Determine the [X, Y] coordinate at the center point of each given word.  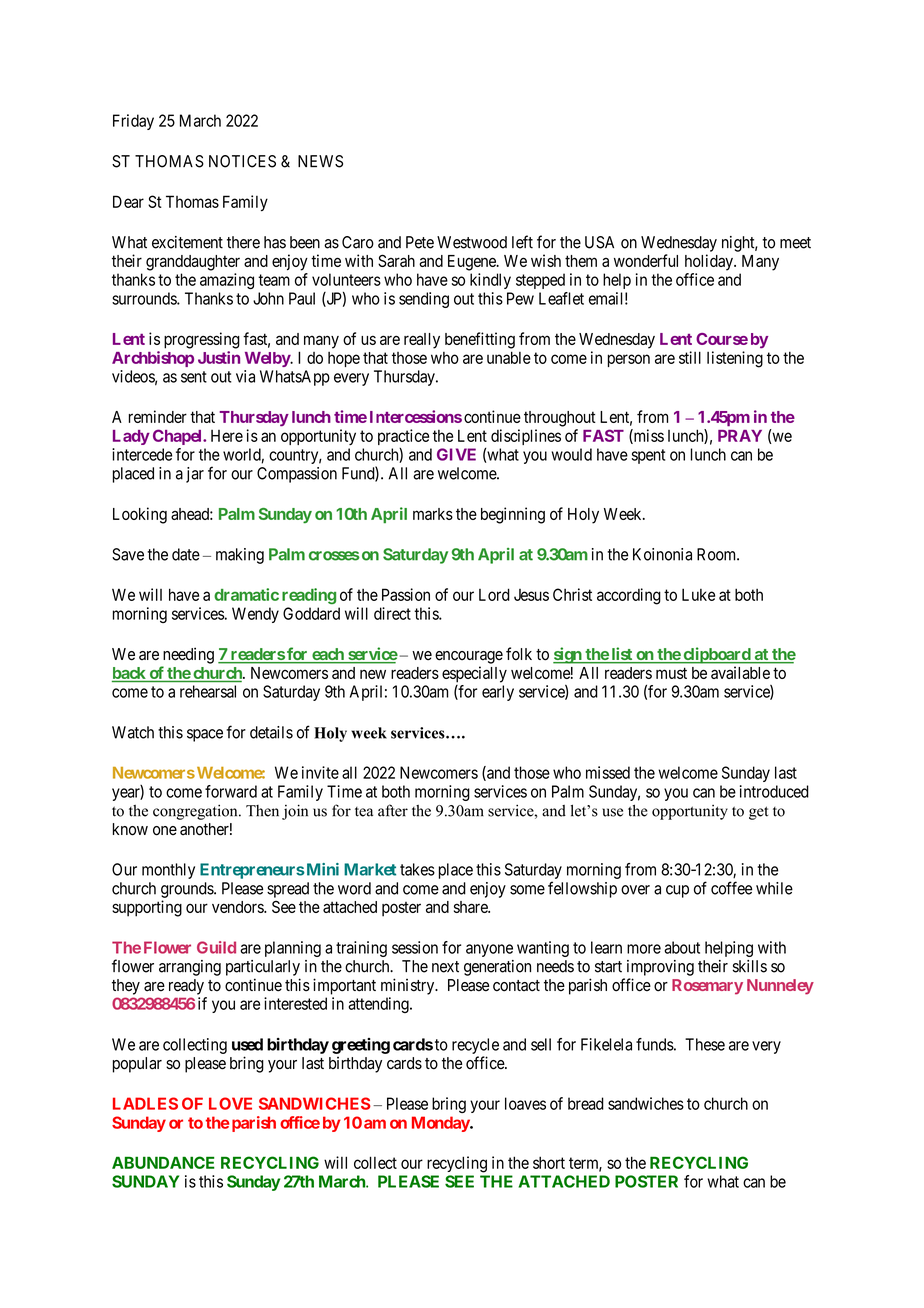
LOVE [230, 1103]
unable [509, 357]
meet [795, 243]
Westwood [472, 242]
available [740, 672]
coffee [731, 888]
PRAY [740, 436]
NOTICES [242, 161]
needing [188, 655]
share [471, 907]
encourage [469, 657]
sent [194, 377]
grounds [188, 890]
